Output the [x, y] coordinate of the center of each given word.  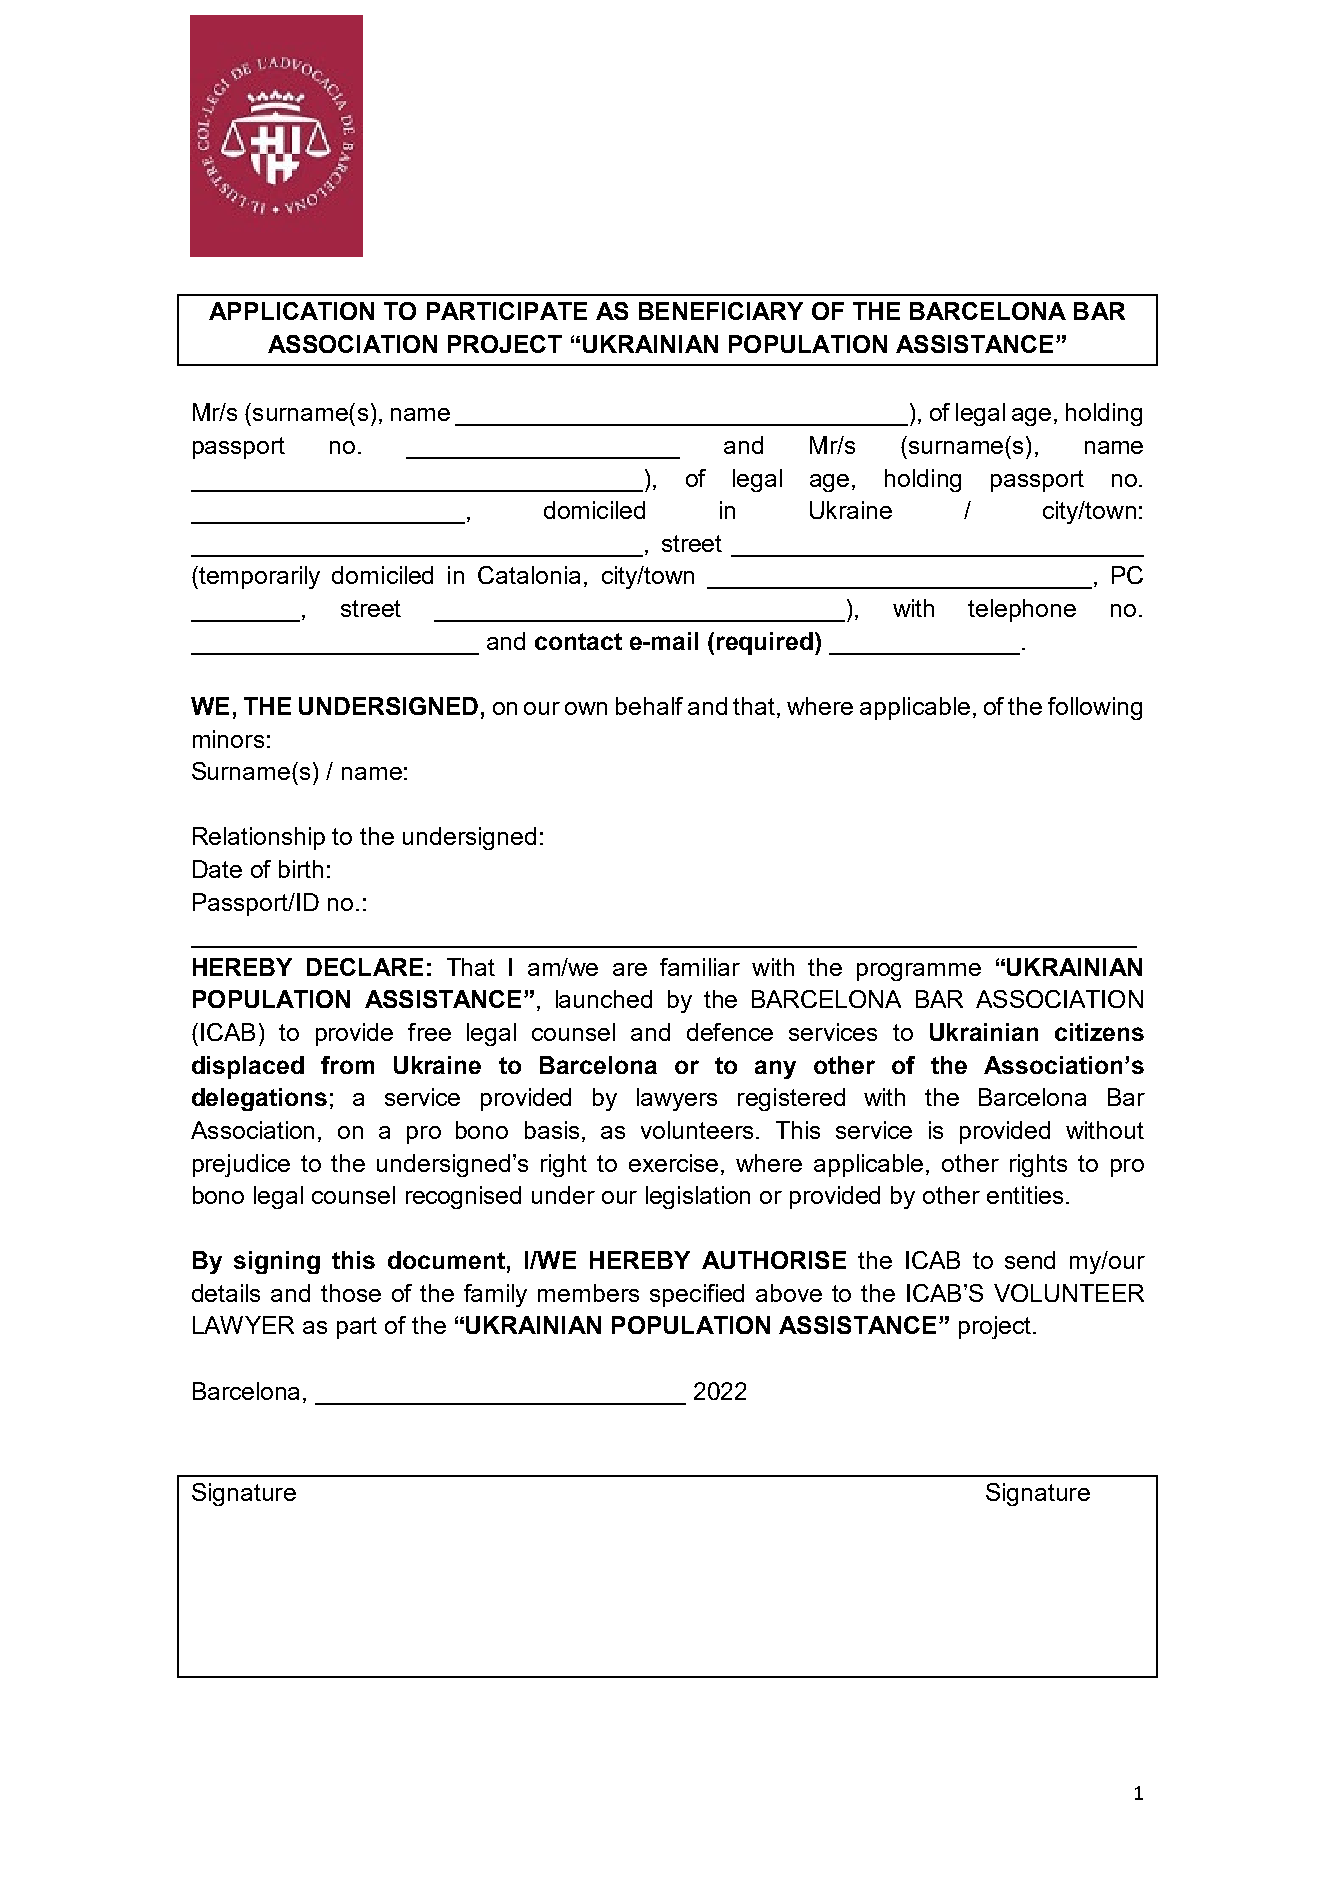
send [1030, 1260]
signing [277, 1262]
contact [578, 641]
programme [919, 972]
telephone [1022, 610]
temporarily [258, 577]
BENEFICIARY [721, 311]
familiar [700, 967]
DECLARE [365, 967]
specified [697, 1295]
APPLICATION [291, 311]
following [1095, 708]
